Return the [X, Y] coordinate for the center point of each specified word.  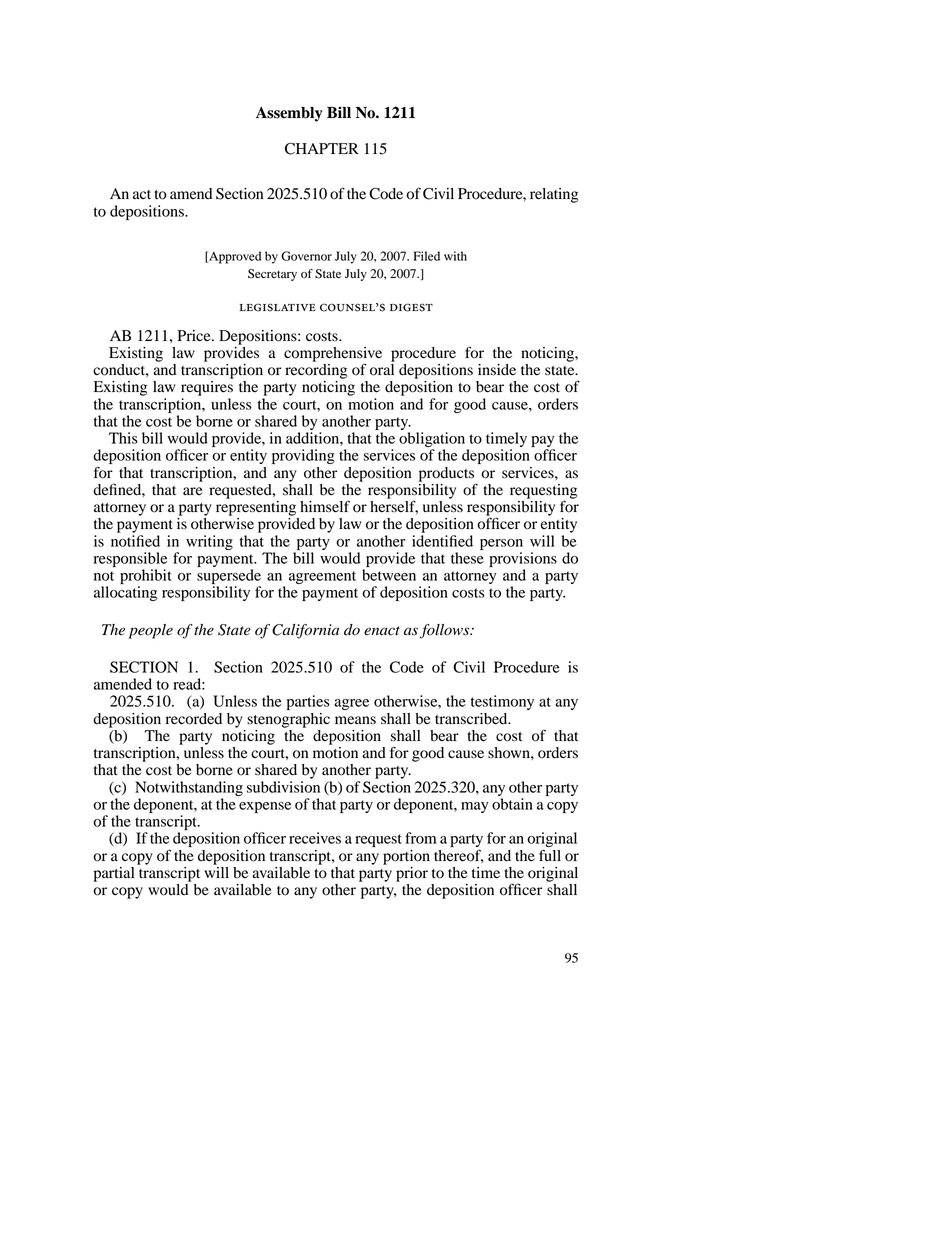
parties [308, 702]
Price [195, 335]
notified [135, 541]
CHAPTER [322, 149]
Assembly [289, 114]
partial [114, 874]
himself [325, 506]
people [151, 631]
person [501, 544]
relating [554, 195]
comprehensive [333, 355]
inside [497, 370]
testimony [502, 702]
